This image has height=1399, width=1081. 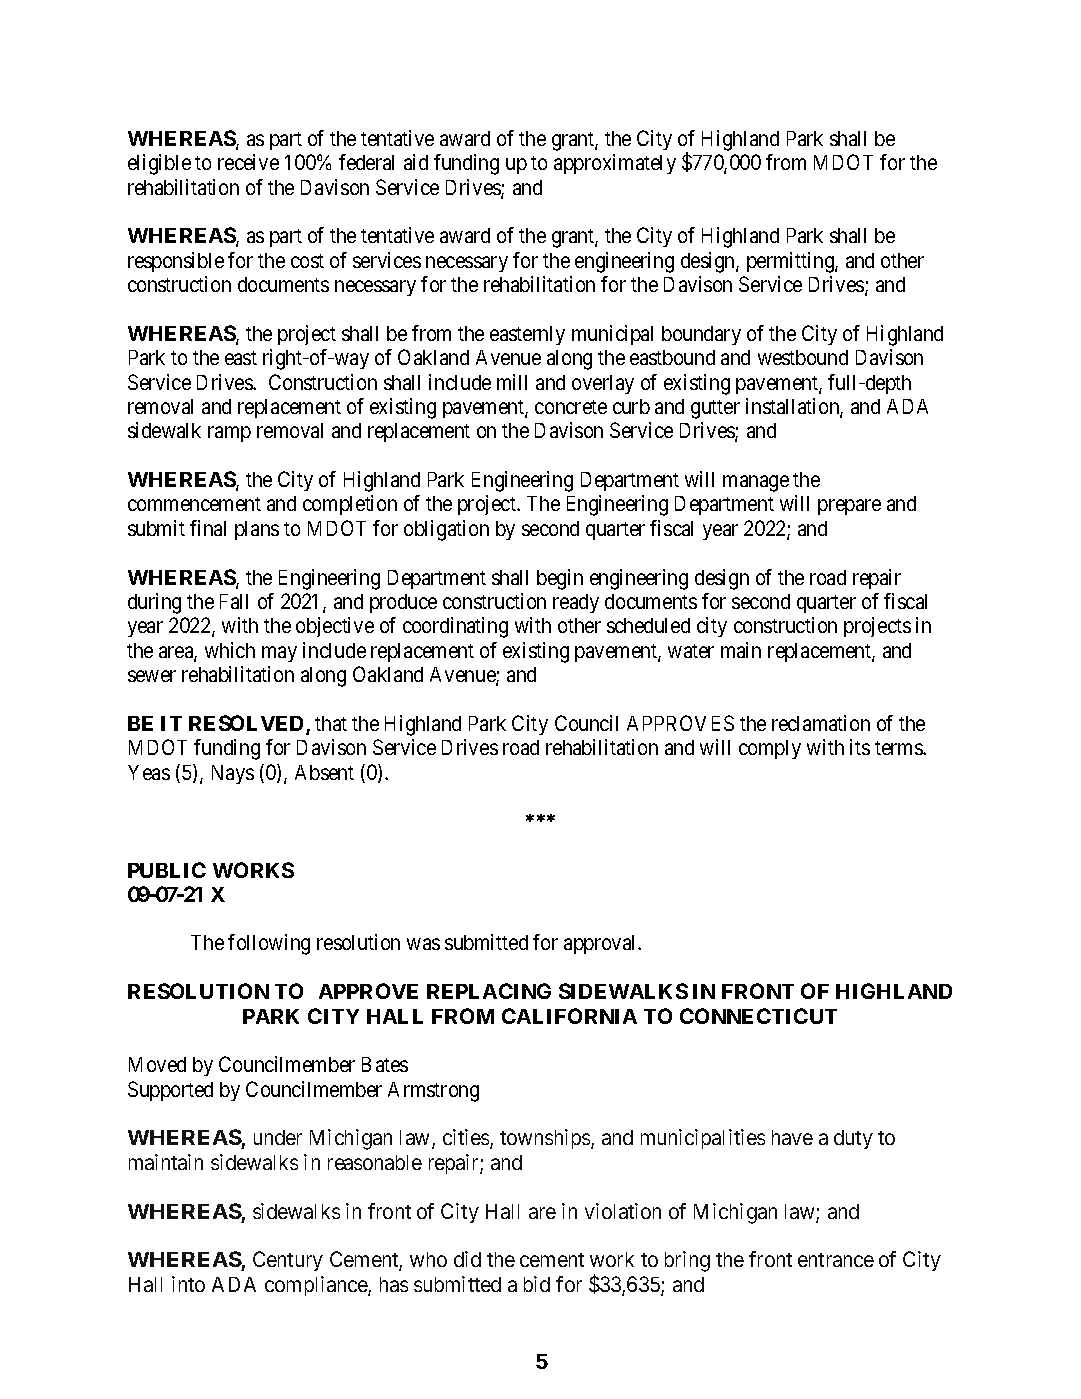 What do you see at coordinates (269, 944) in the image?
I see `following` at bounding box center [269, 944].
